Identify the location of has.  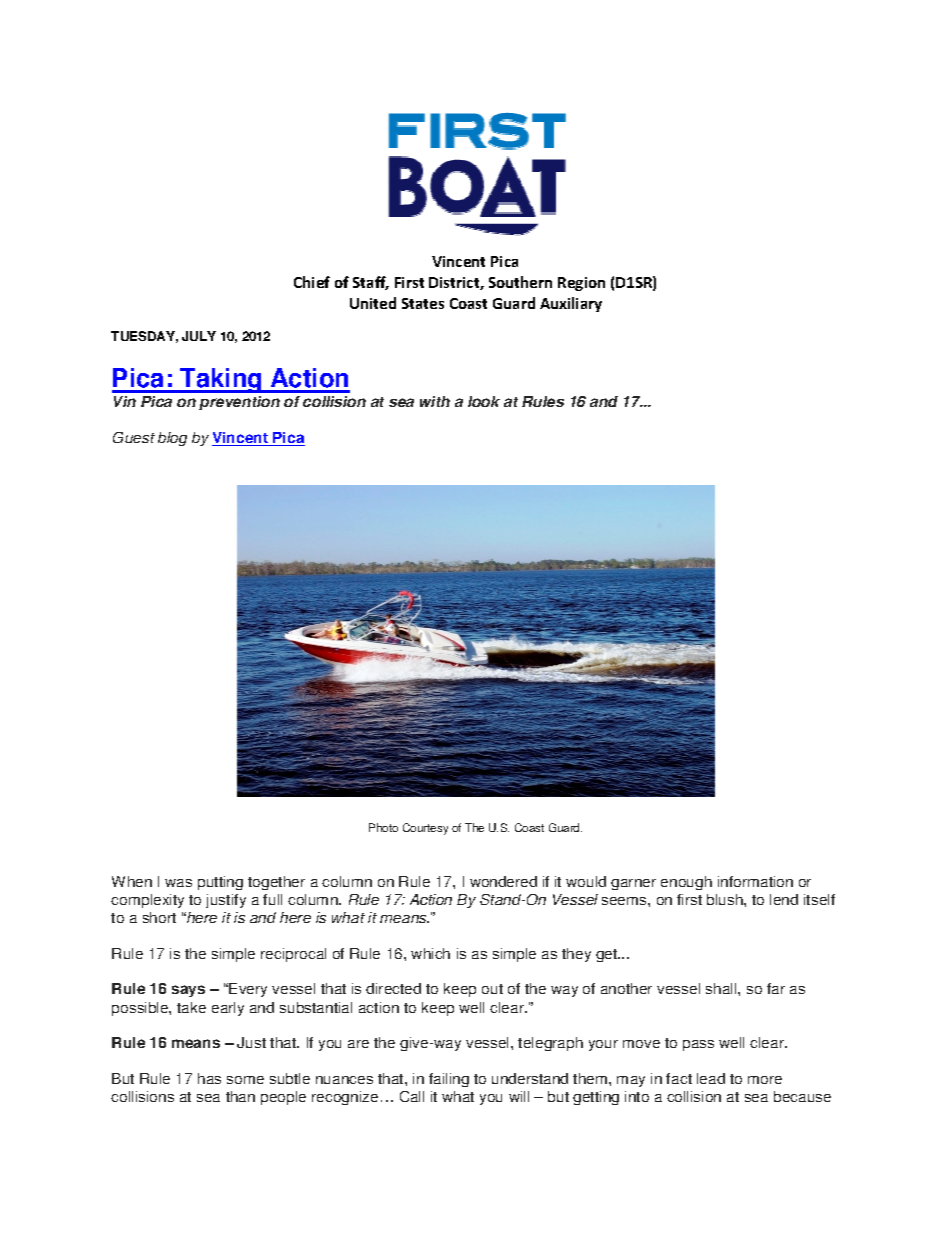
(209, 1078).
